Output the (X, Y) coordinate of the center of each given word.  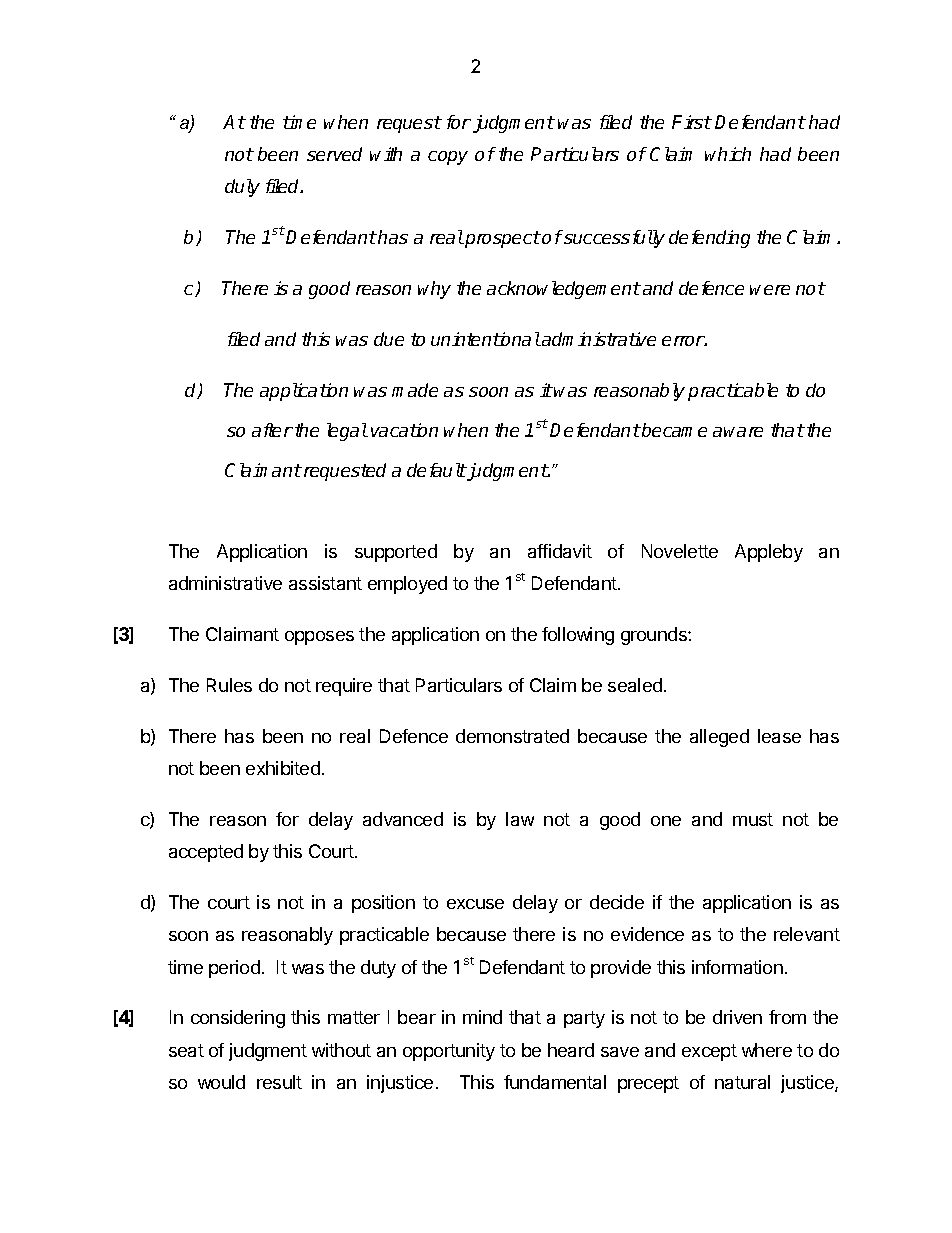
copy (448, 158)
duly (242, 188)
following (578, 636)
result (279, 1082)
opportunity (449, 1052)
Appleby (769, 553)
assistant (325, 583)
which (728, 154)
